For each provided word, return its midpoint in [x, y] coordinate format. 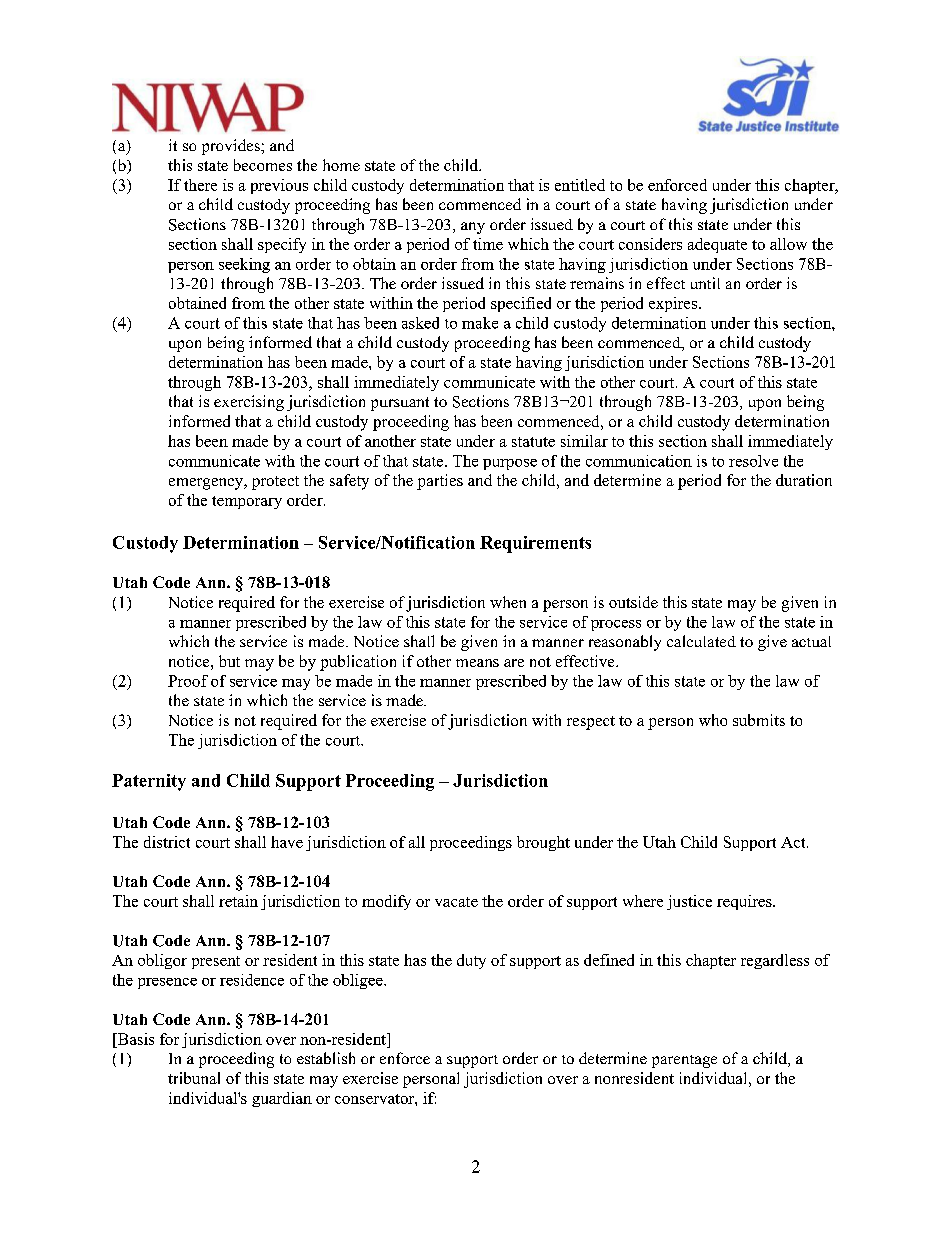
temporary [247, 502]
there [200, 185]
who [713, 720]
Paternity [149, 782]
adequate [717, 245]
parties [440, 482]
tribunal [194, 1078]
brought [543, 843]
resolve [753, 461]
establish [326, 1058]
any [473, 228]
